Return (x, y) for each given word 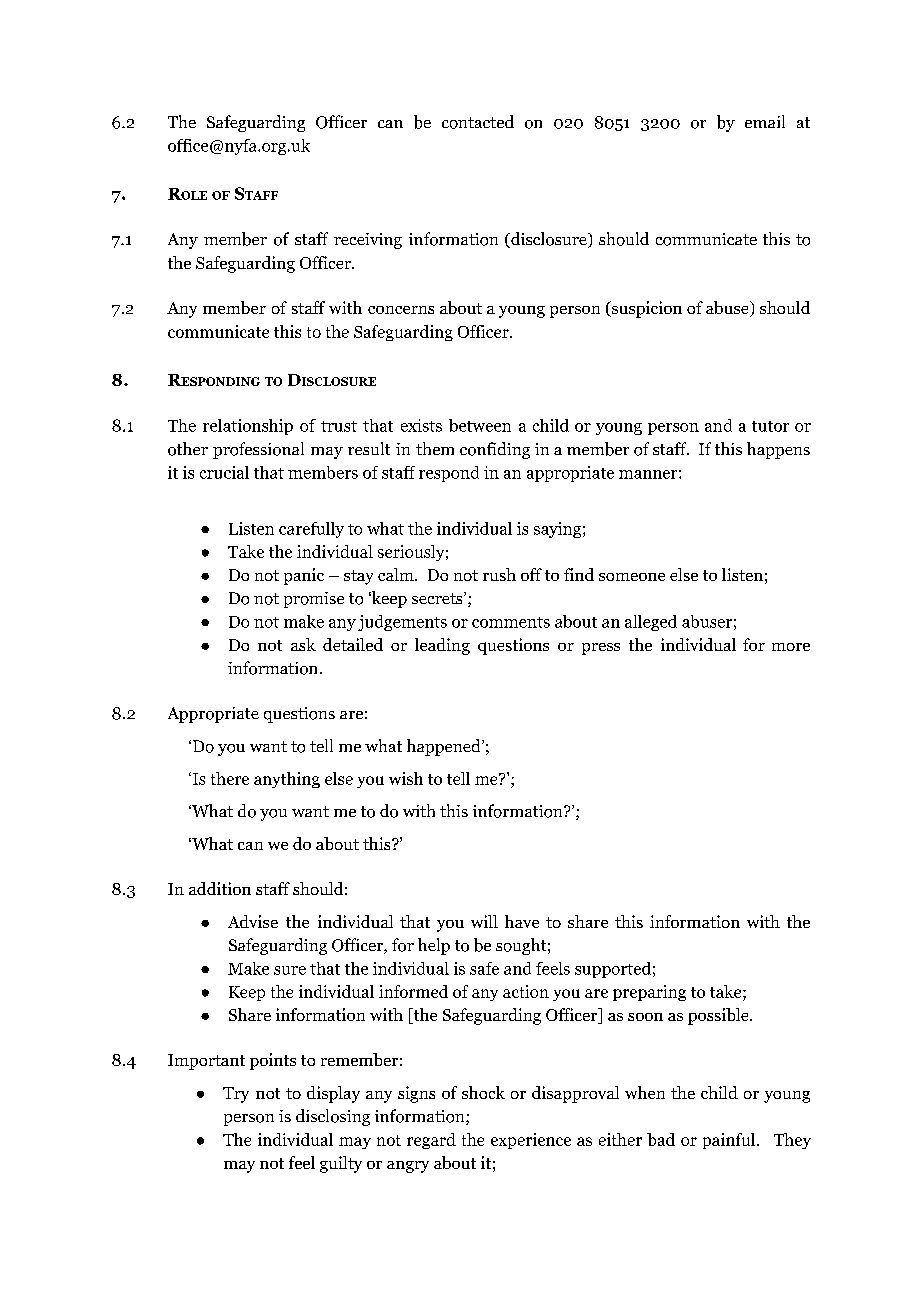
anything (287, 780)
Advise (253, 921)
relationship (248, 427)
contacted (478, 122)
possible (719, 1016)
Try (236, 1095)
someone (632, 577)
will (484, 921)
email (765, 121)
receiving (368, 241)
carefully (311, 530)
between (480, 425)
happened (445, 747)
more (791, 647)
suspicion (645, 309)
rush (499, 574)
